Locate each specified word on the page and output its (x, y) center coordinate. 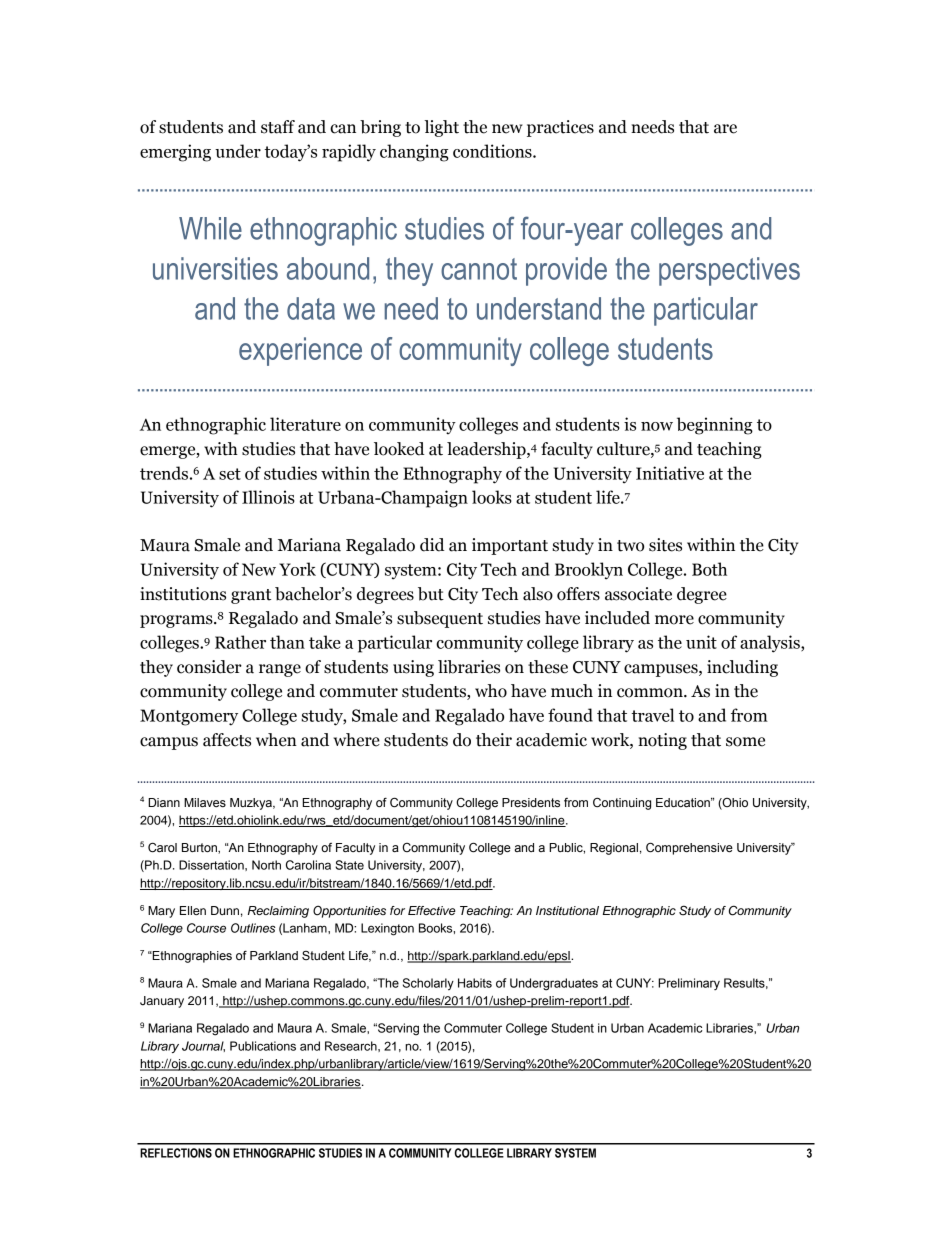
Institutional (567, 910)
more (674, 620)
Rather (240, 642)
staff (278, 127)
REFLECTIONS (176, 1153)
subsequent (440, 619)
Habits (475, 983)
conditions (493, 151)
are (725, 129)
